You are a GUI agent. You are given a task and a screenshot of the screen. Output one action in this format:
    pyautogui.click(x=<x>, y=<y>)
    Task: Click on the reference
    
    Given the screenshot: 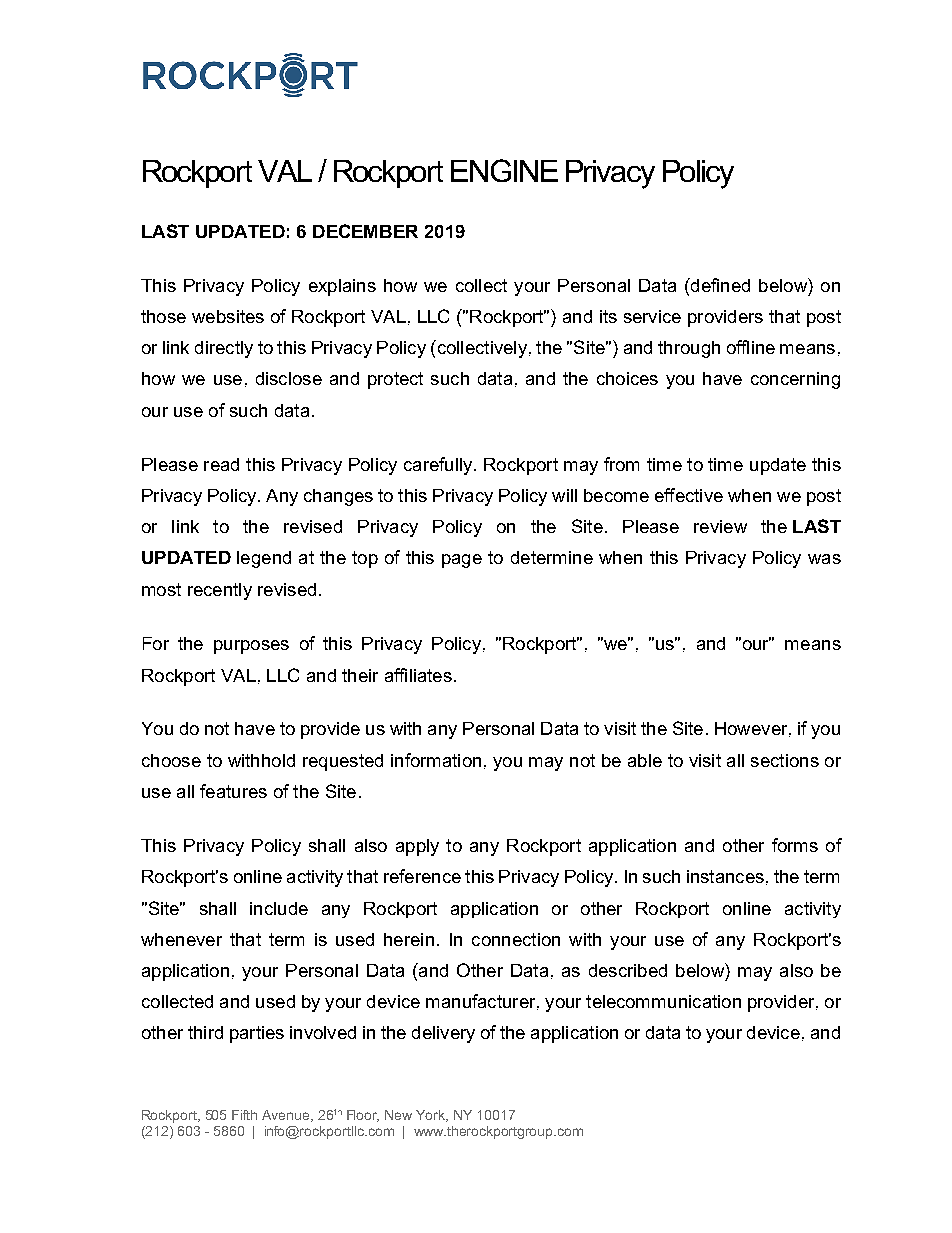 What is the action you would take?
    pyautogui.click(x=422, y=876)
